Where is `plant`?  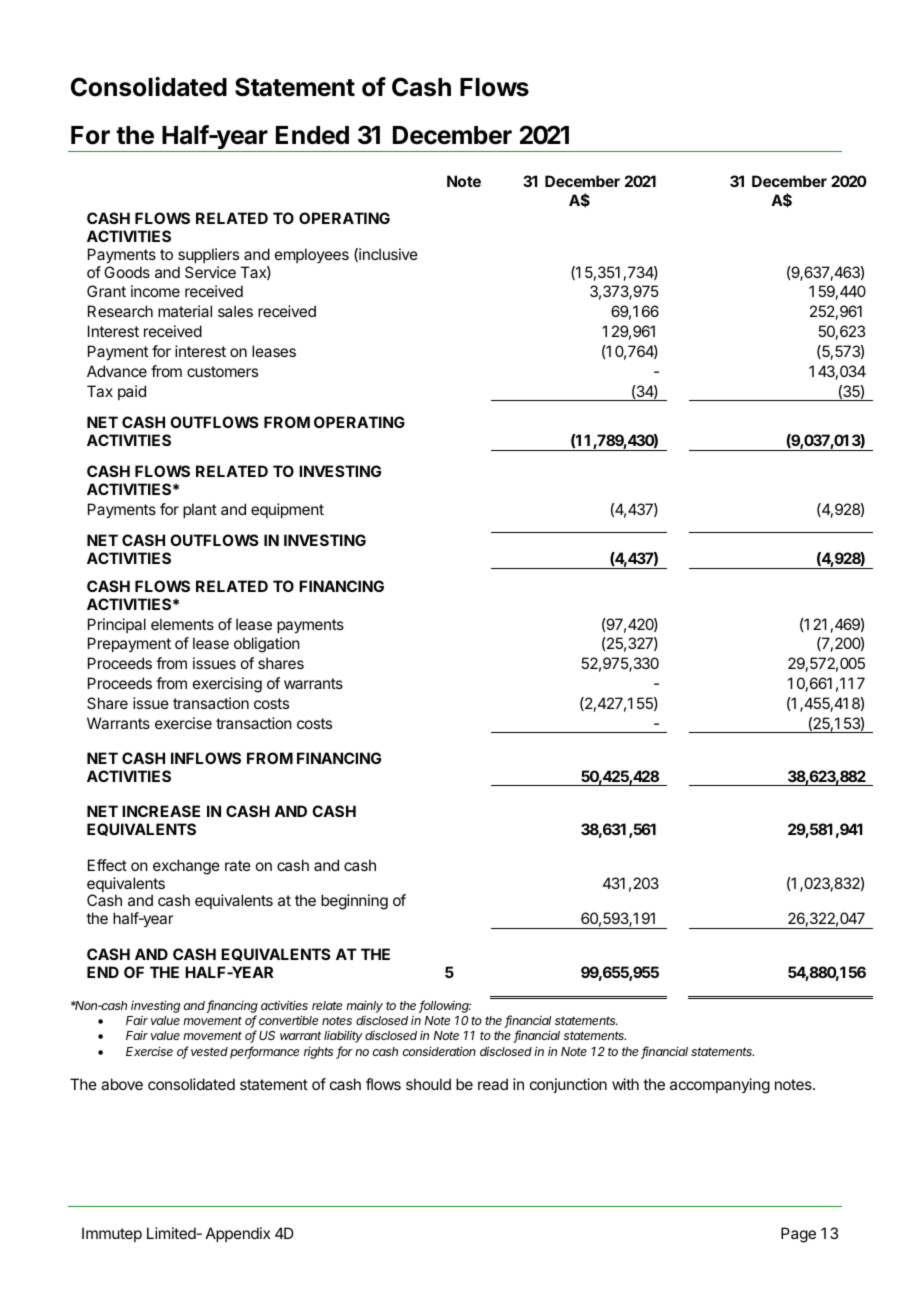
plant is located at coordinates (200, 510).
